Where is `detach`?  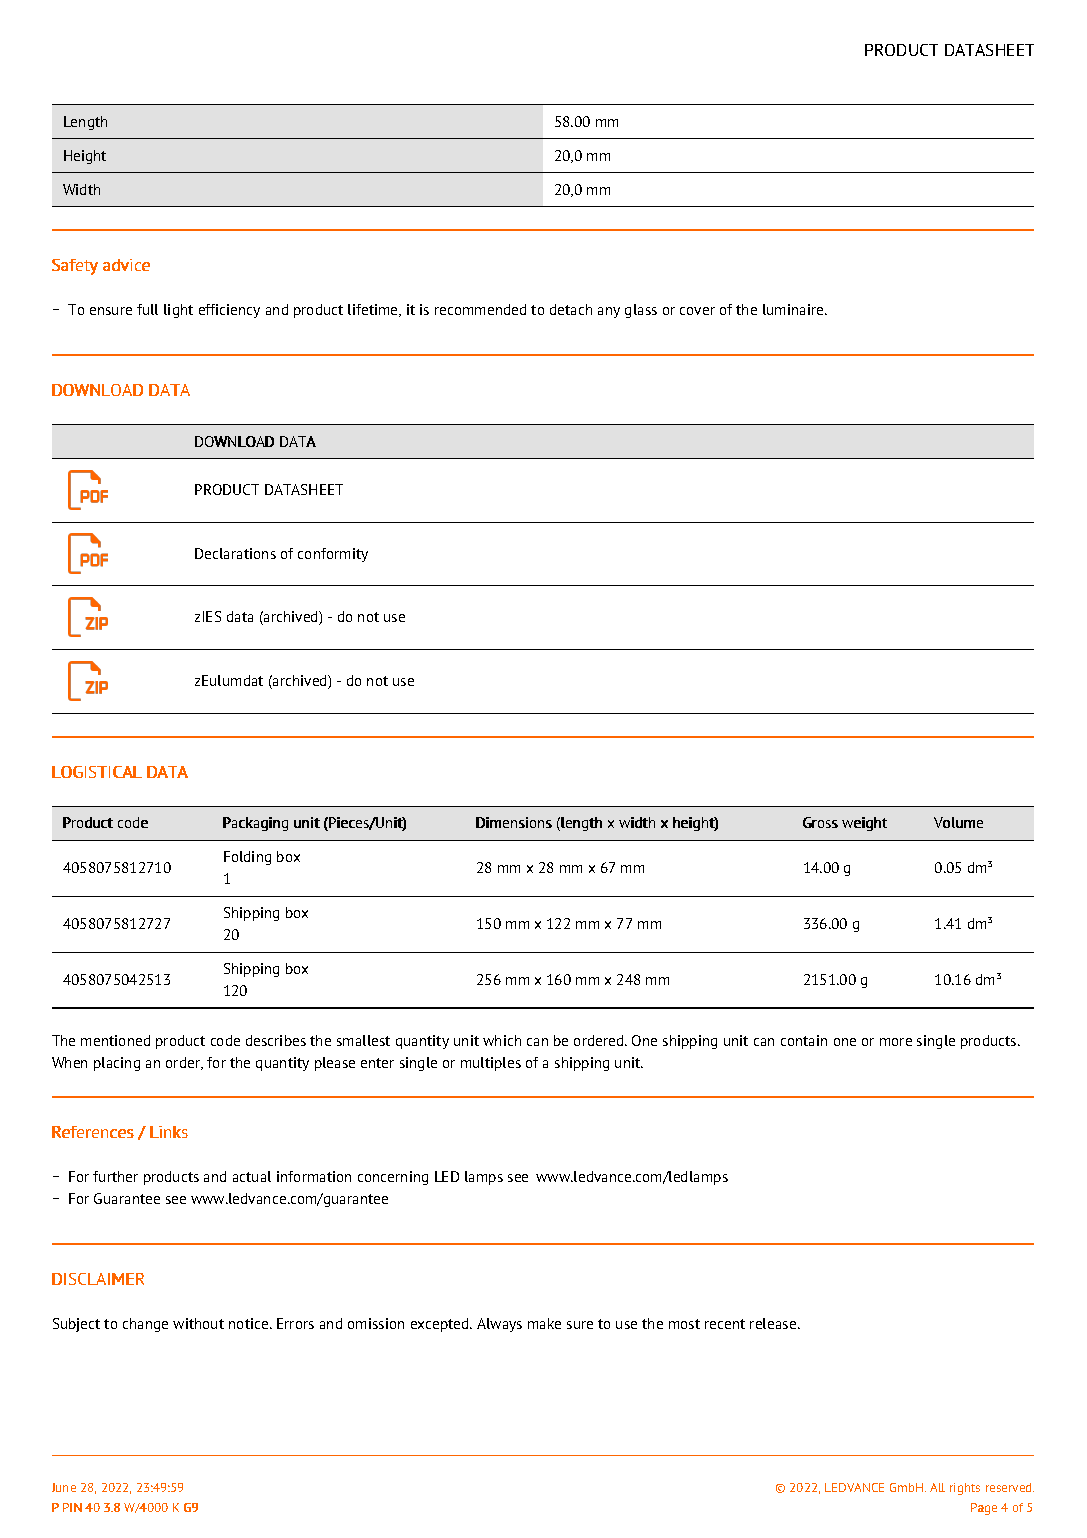
detach is located at coordinates (571, 309).
